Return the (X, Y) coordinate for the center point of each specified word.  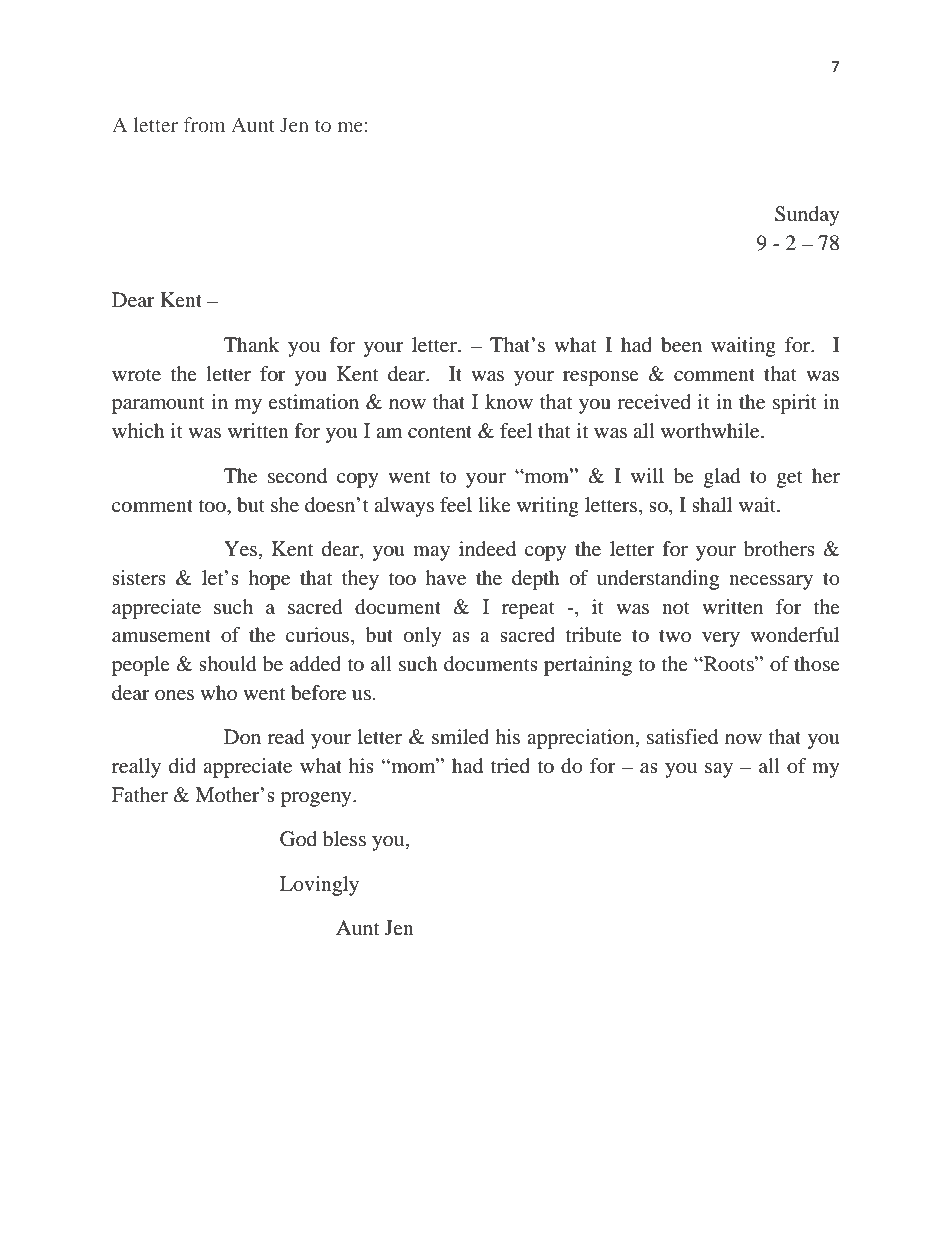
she (285, 504)
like (495, 504)
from (204, 124)
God (298, 839)
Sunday (807, 216)
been (681, 345)
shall (712, 504)
